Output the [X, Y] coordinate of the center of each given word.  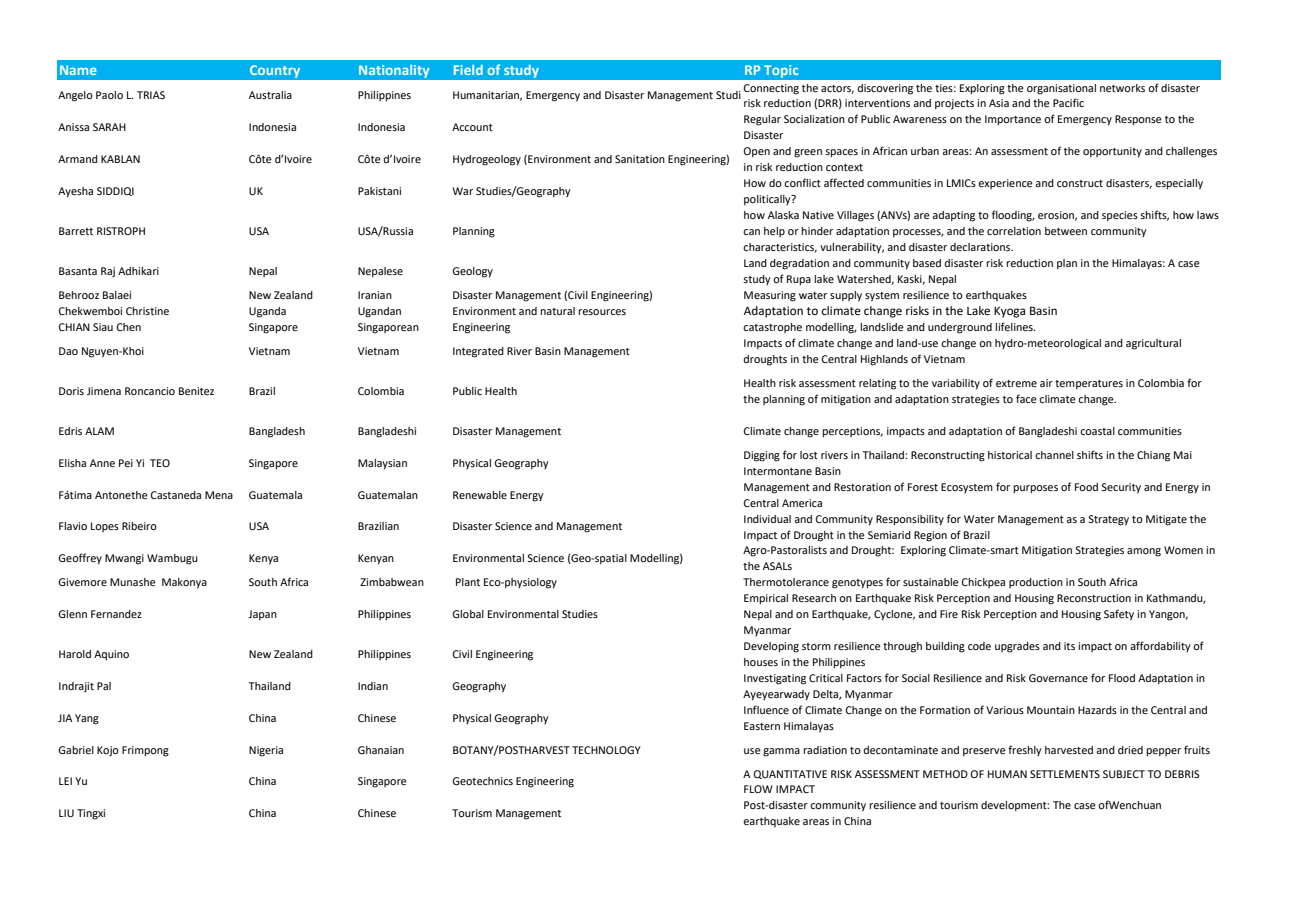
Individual [767, 519]
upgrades [1017, 647]
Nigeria [266, 751]
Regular [762, 120]
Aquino [111, 655]
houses [761, 662]
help [774, 232]
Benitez [196, 391]
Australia [270, 95]
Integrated [478, 352]
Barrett [76, 231]
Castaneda [175, 495]
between [1066, 231]
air [1046, 383]
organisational [1061, 89]
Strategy [1108, 520]
